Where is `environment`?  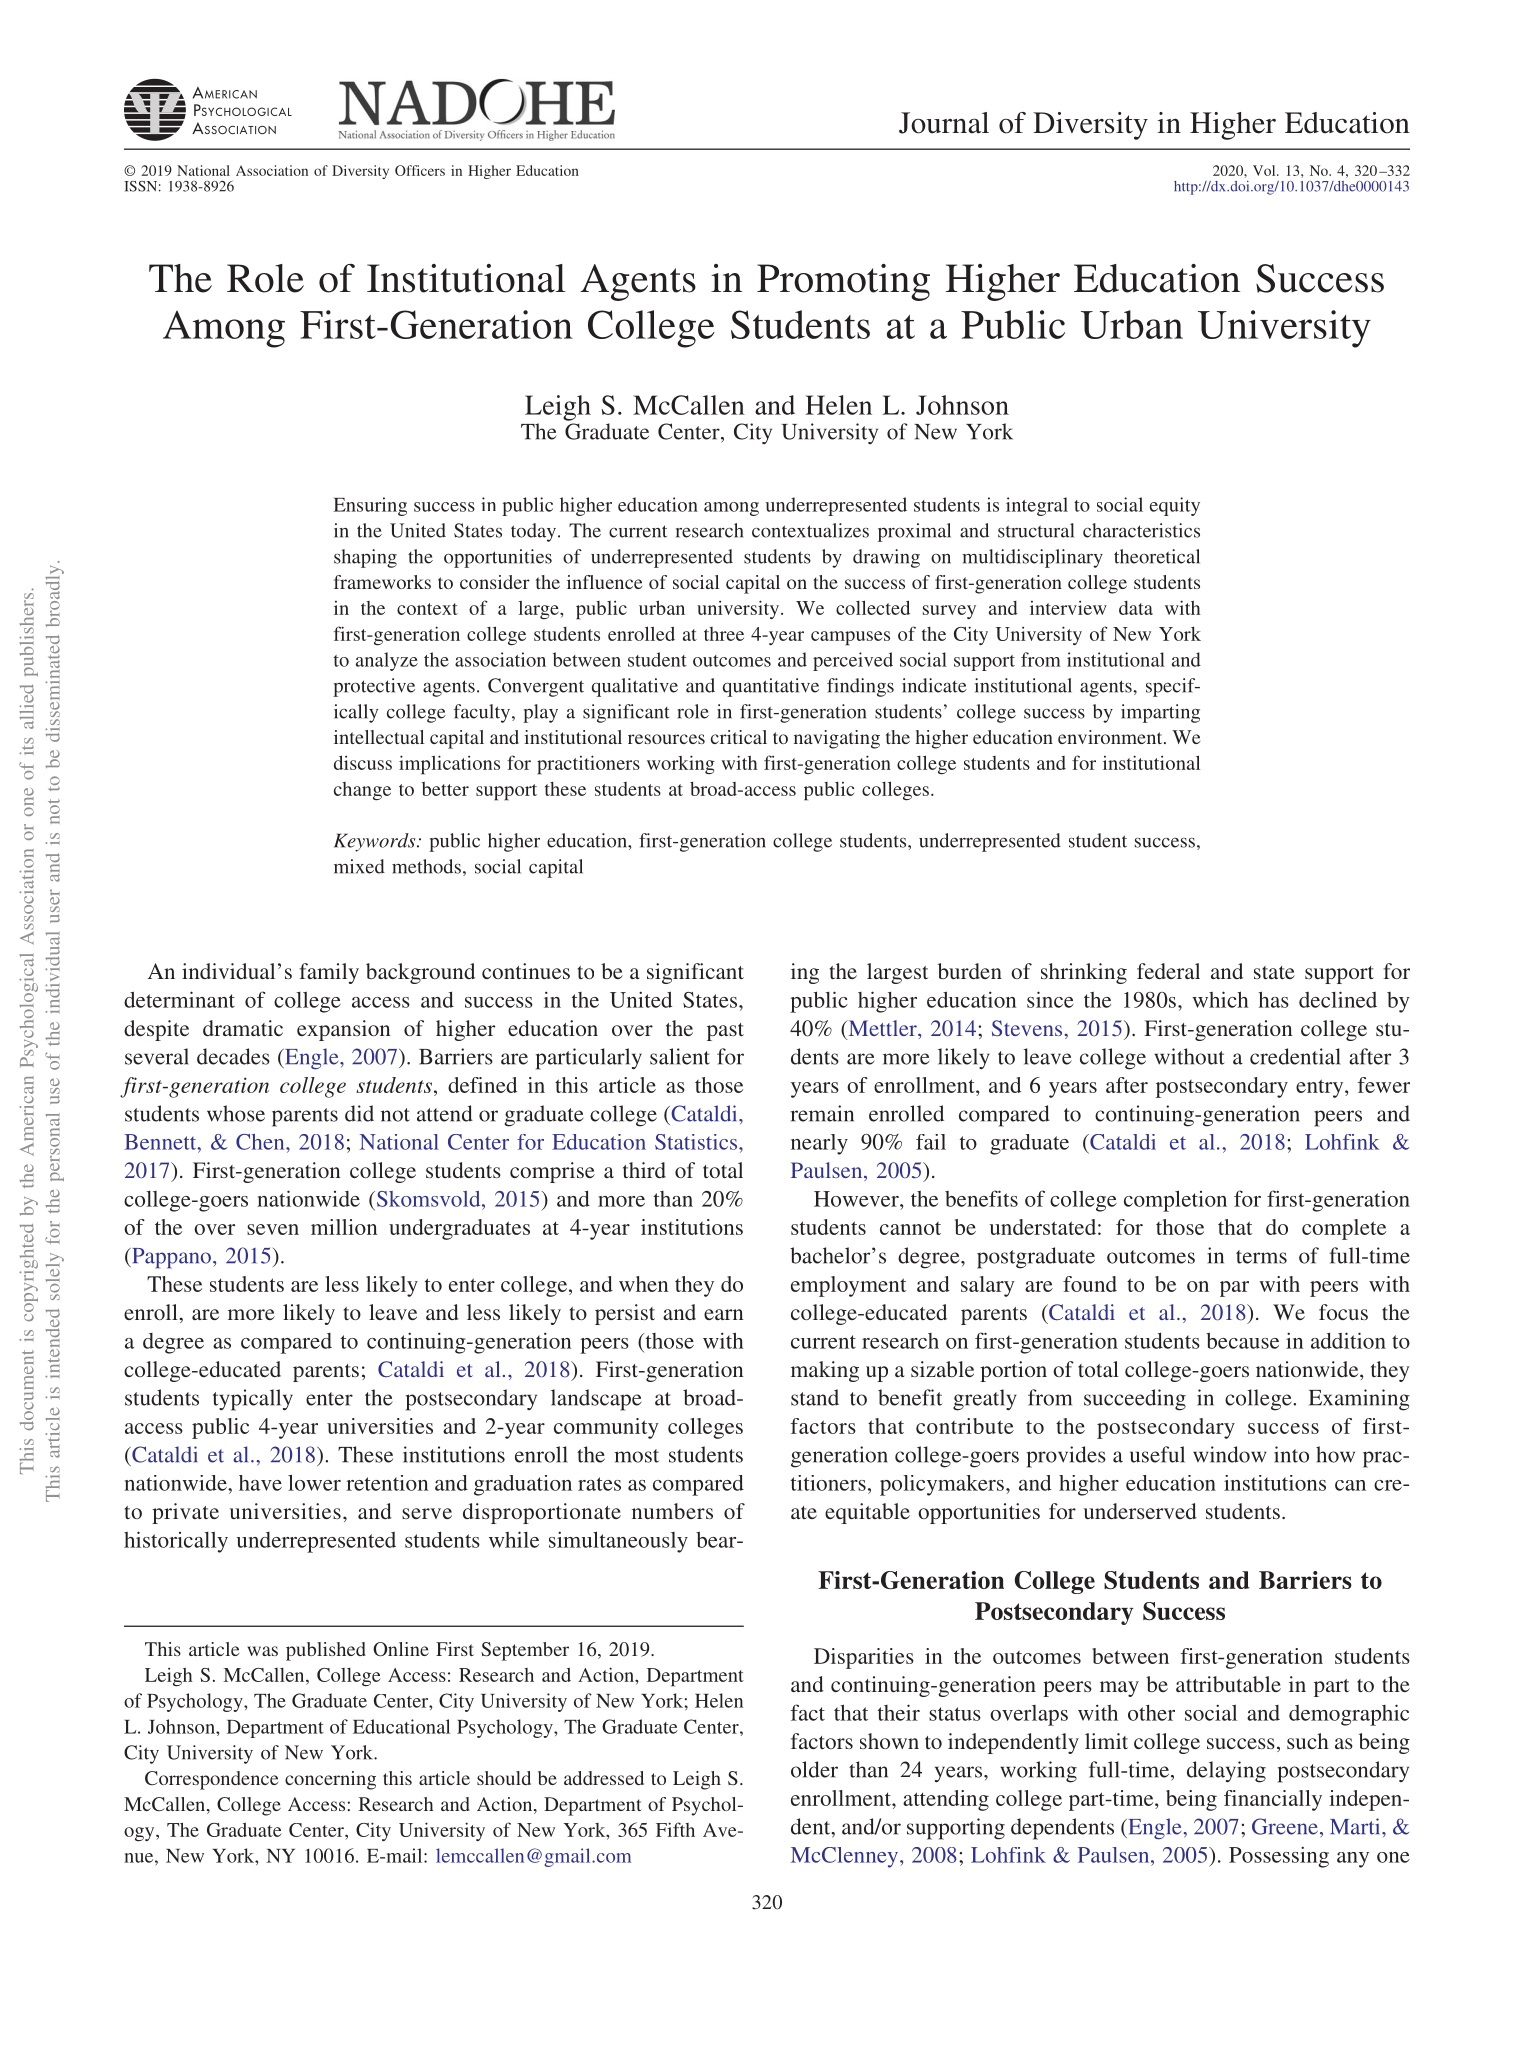
environment is located at coordinates (1111, 737).
